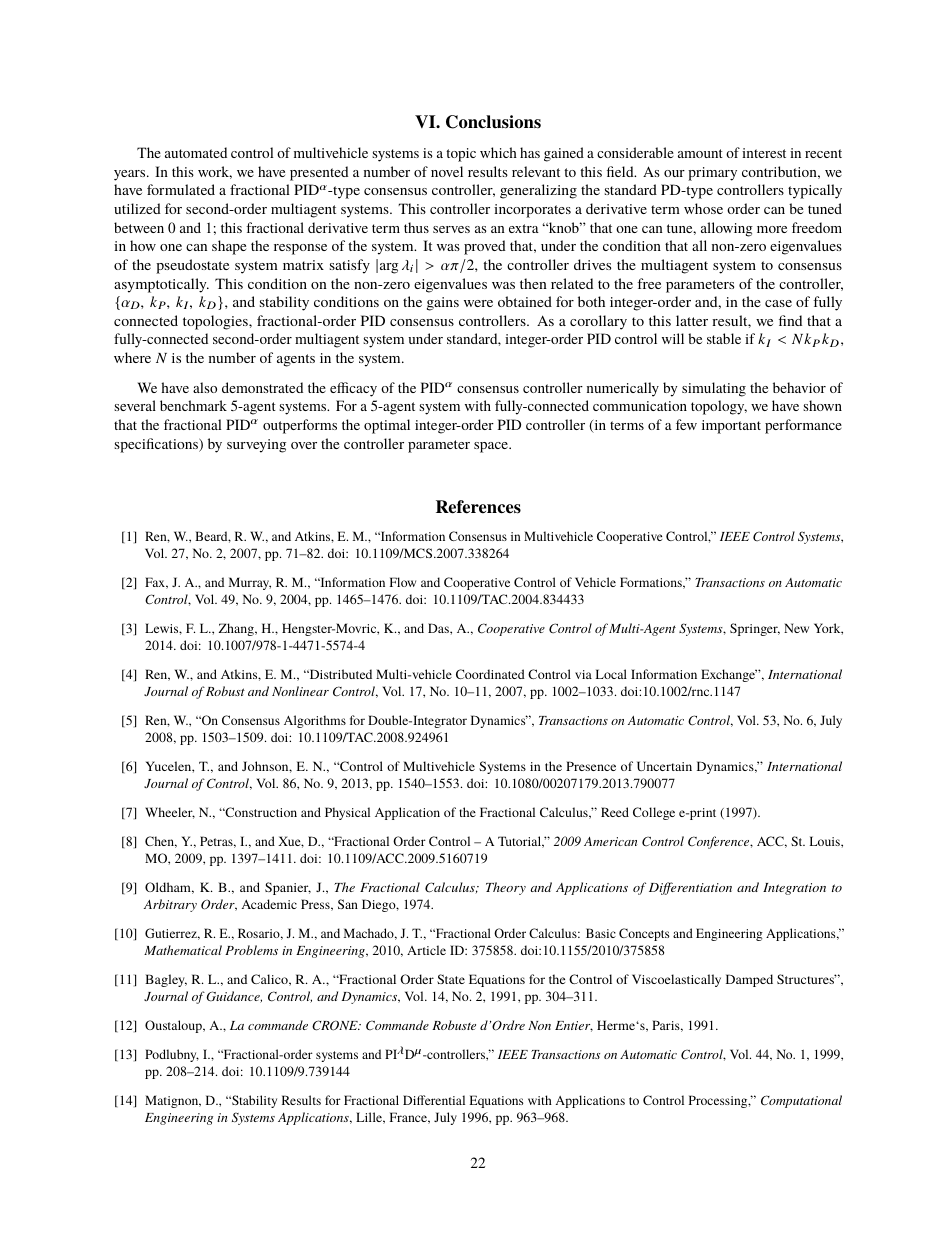  What do you see at coordinates (336, 1025) in the screenshot?
I see `CRONE` at bounding box center [336, 1025].
